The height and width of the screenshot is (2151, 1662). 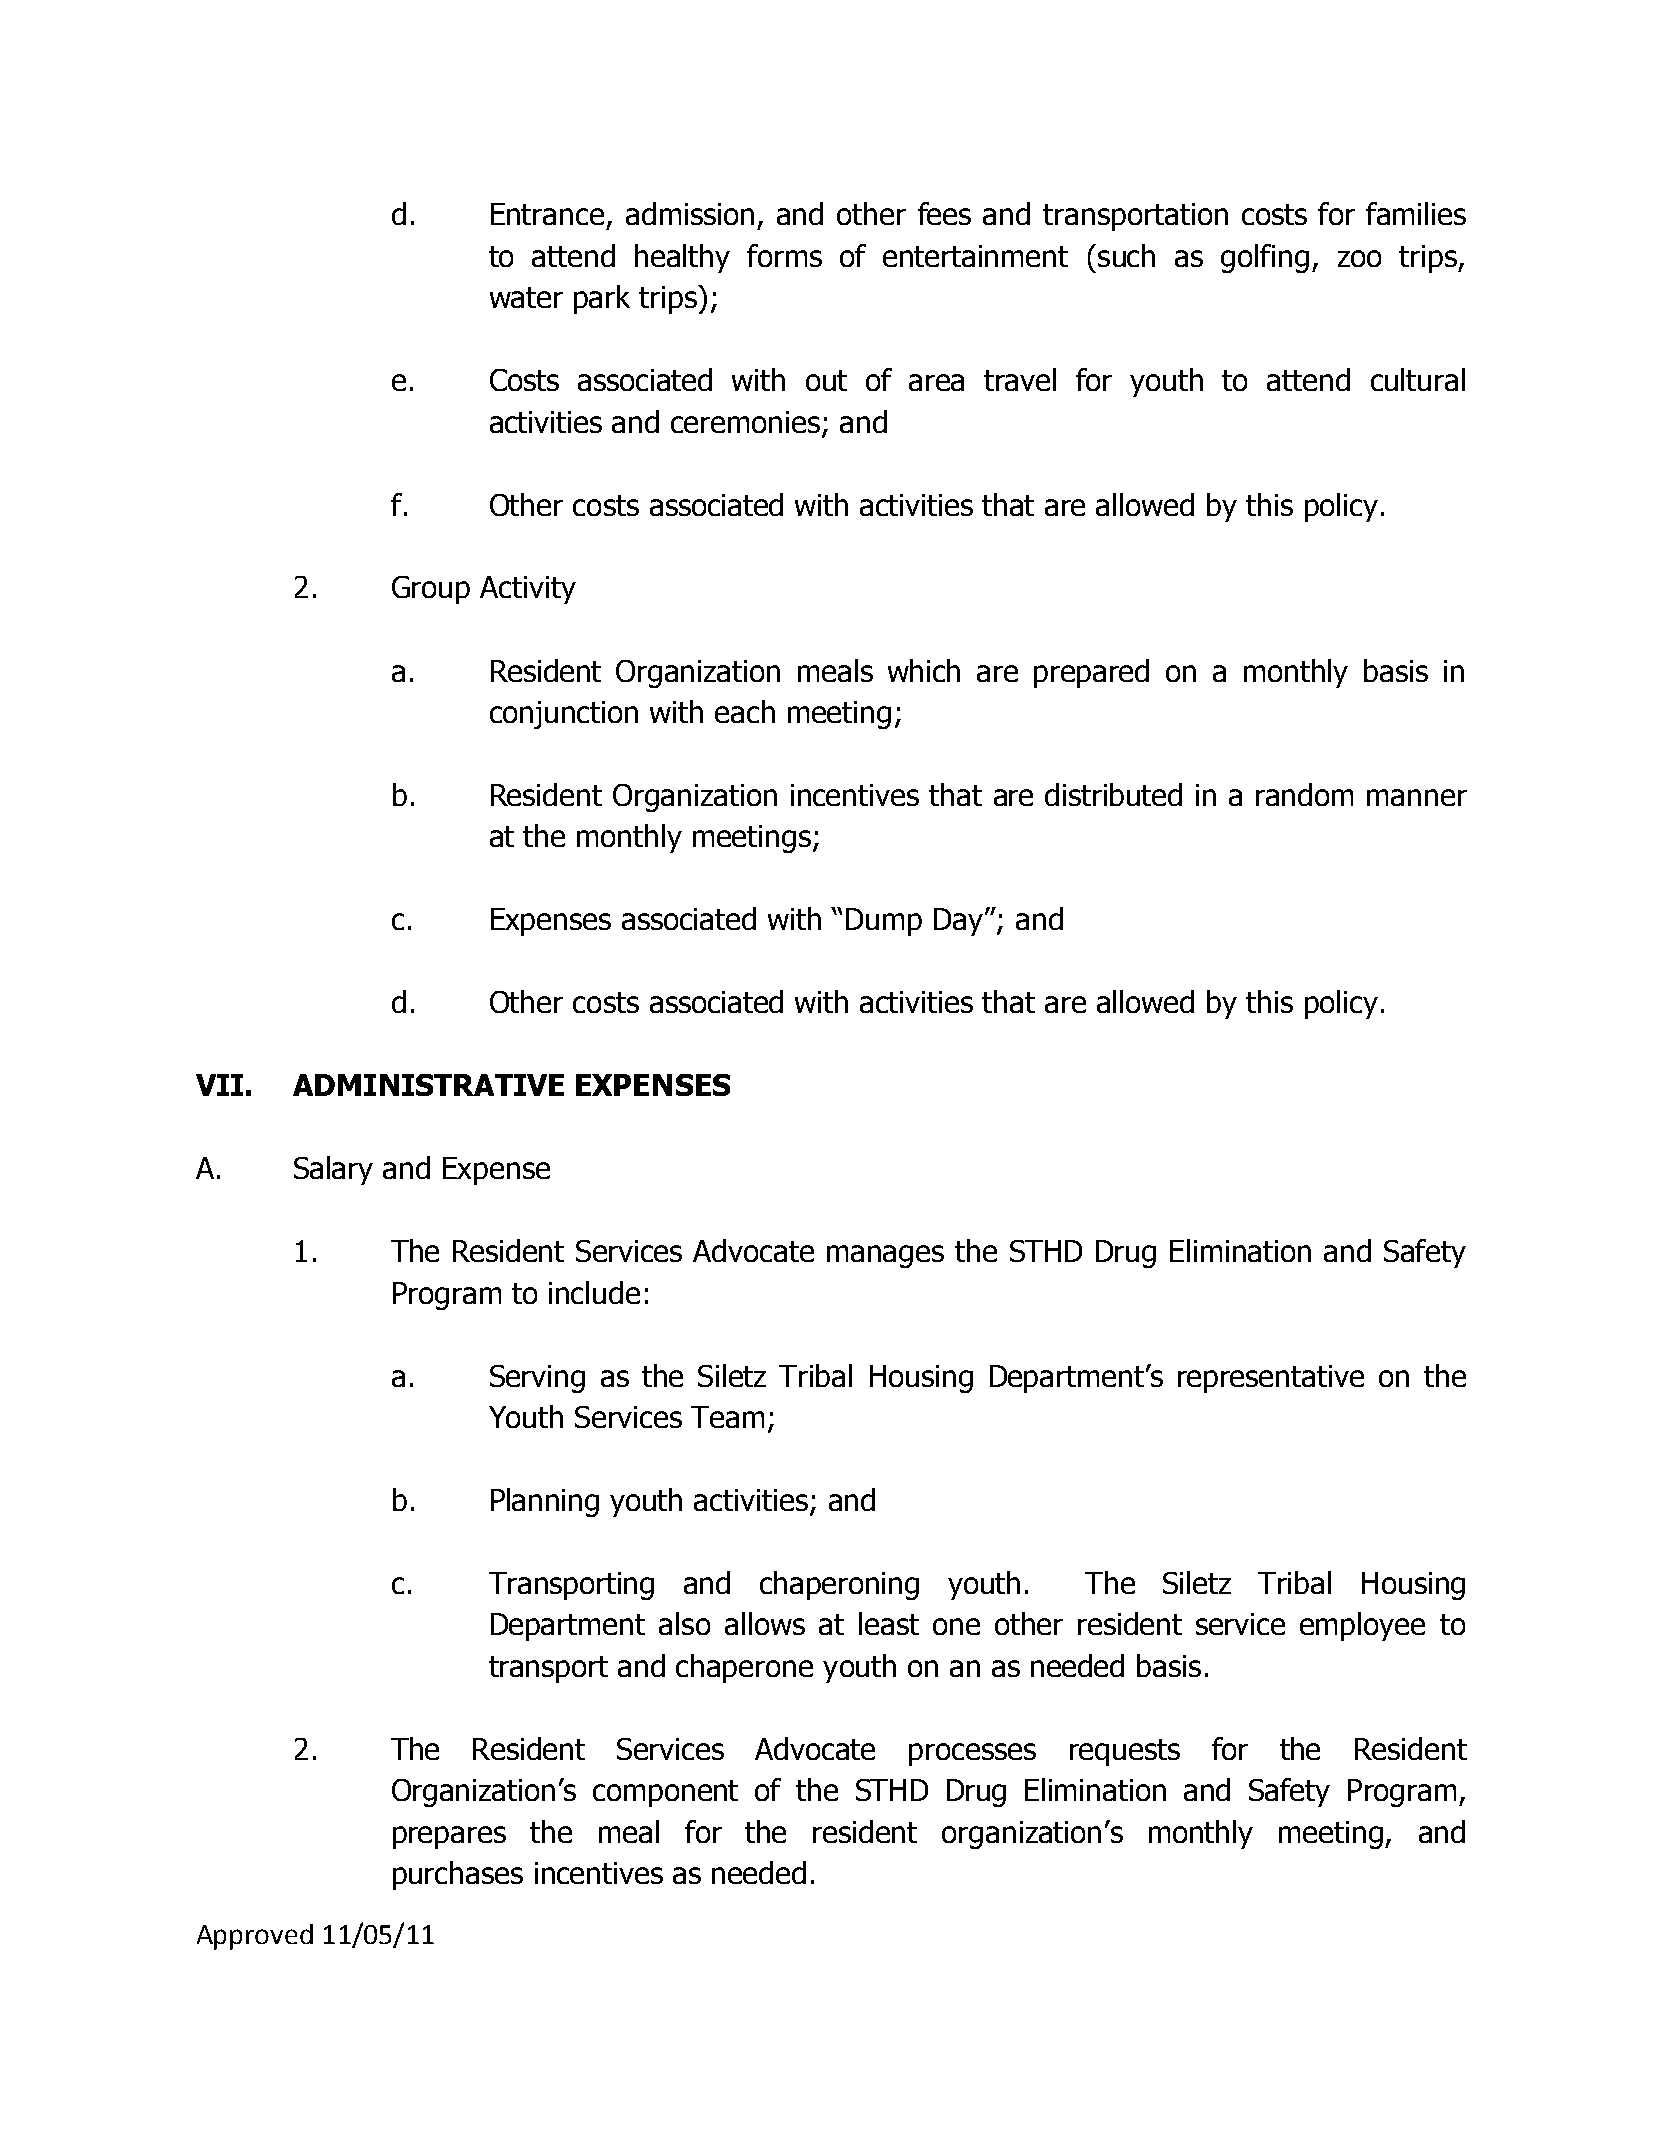 I want to click on requests, so click(x=1125, y=1752).
